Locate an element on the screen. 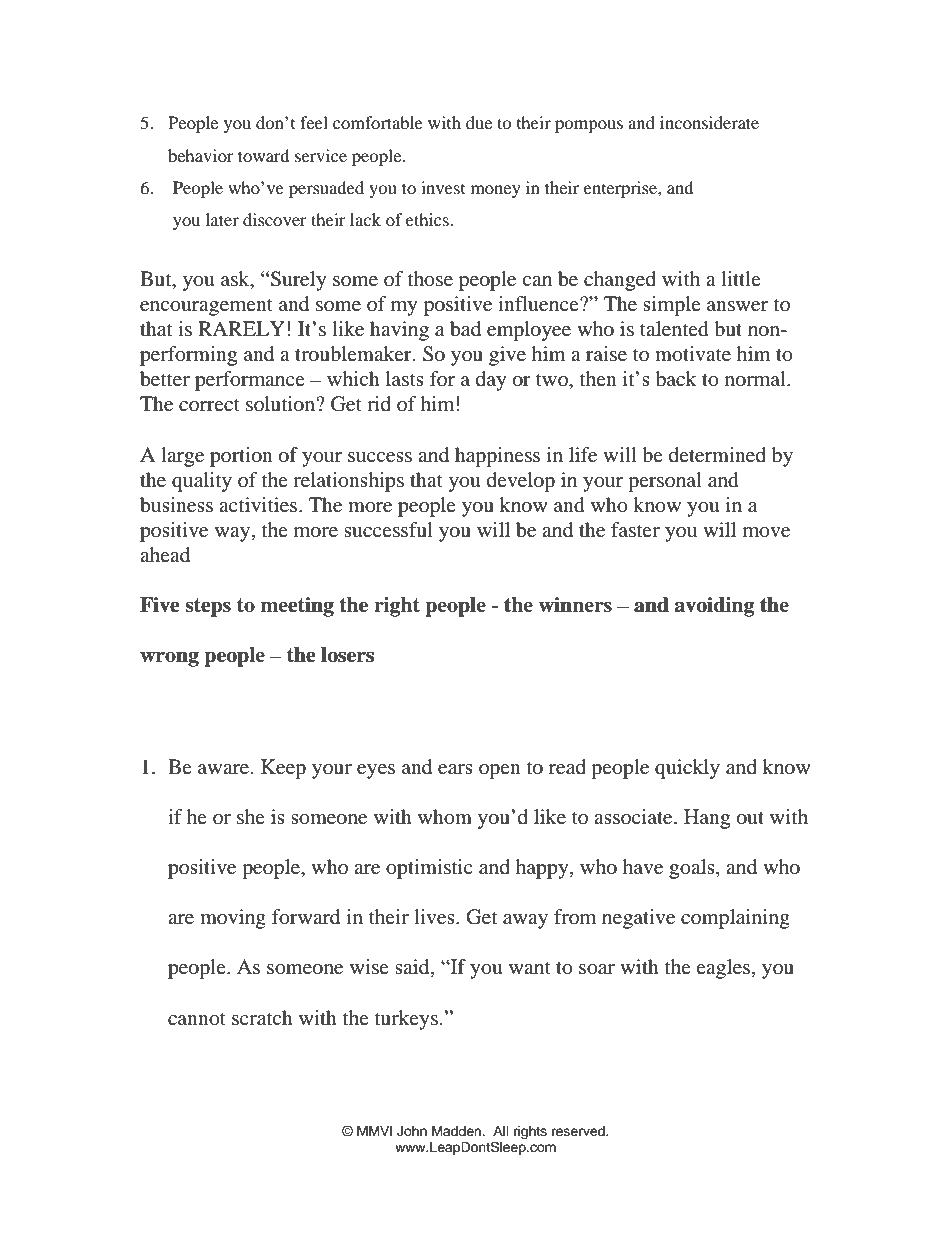 This screenshot has width=952, height=1233. develop is located at coordinates (521, 482).
